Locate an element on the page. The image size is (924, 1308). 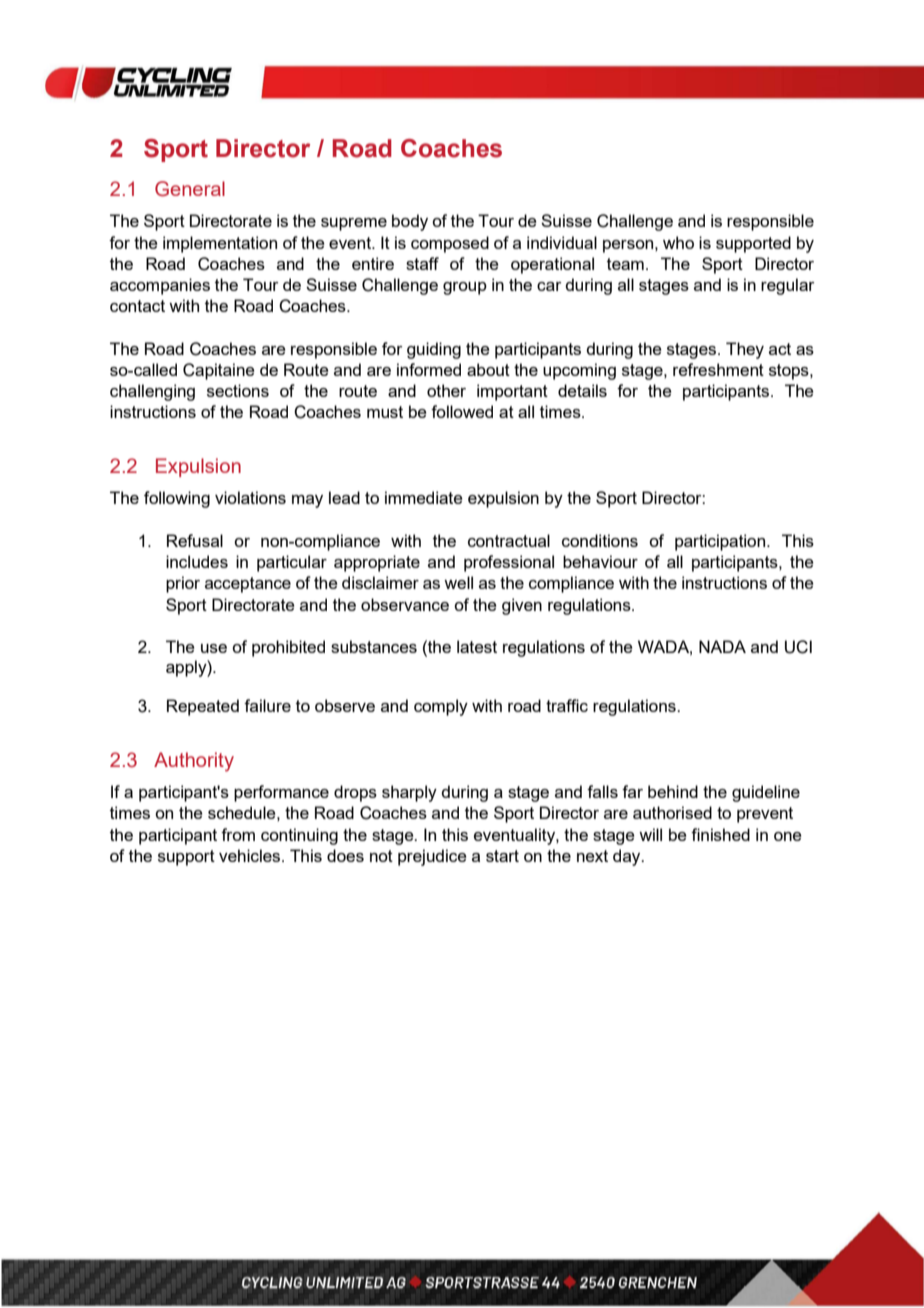
General is located at coordinates (190, 189).
